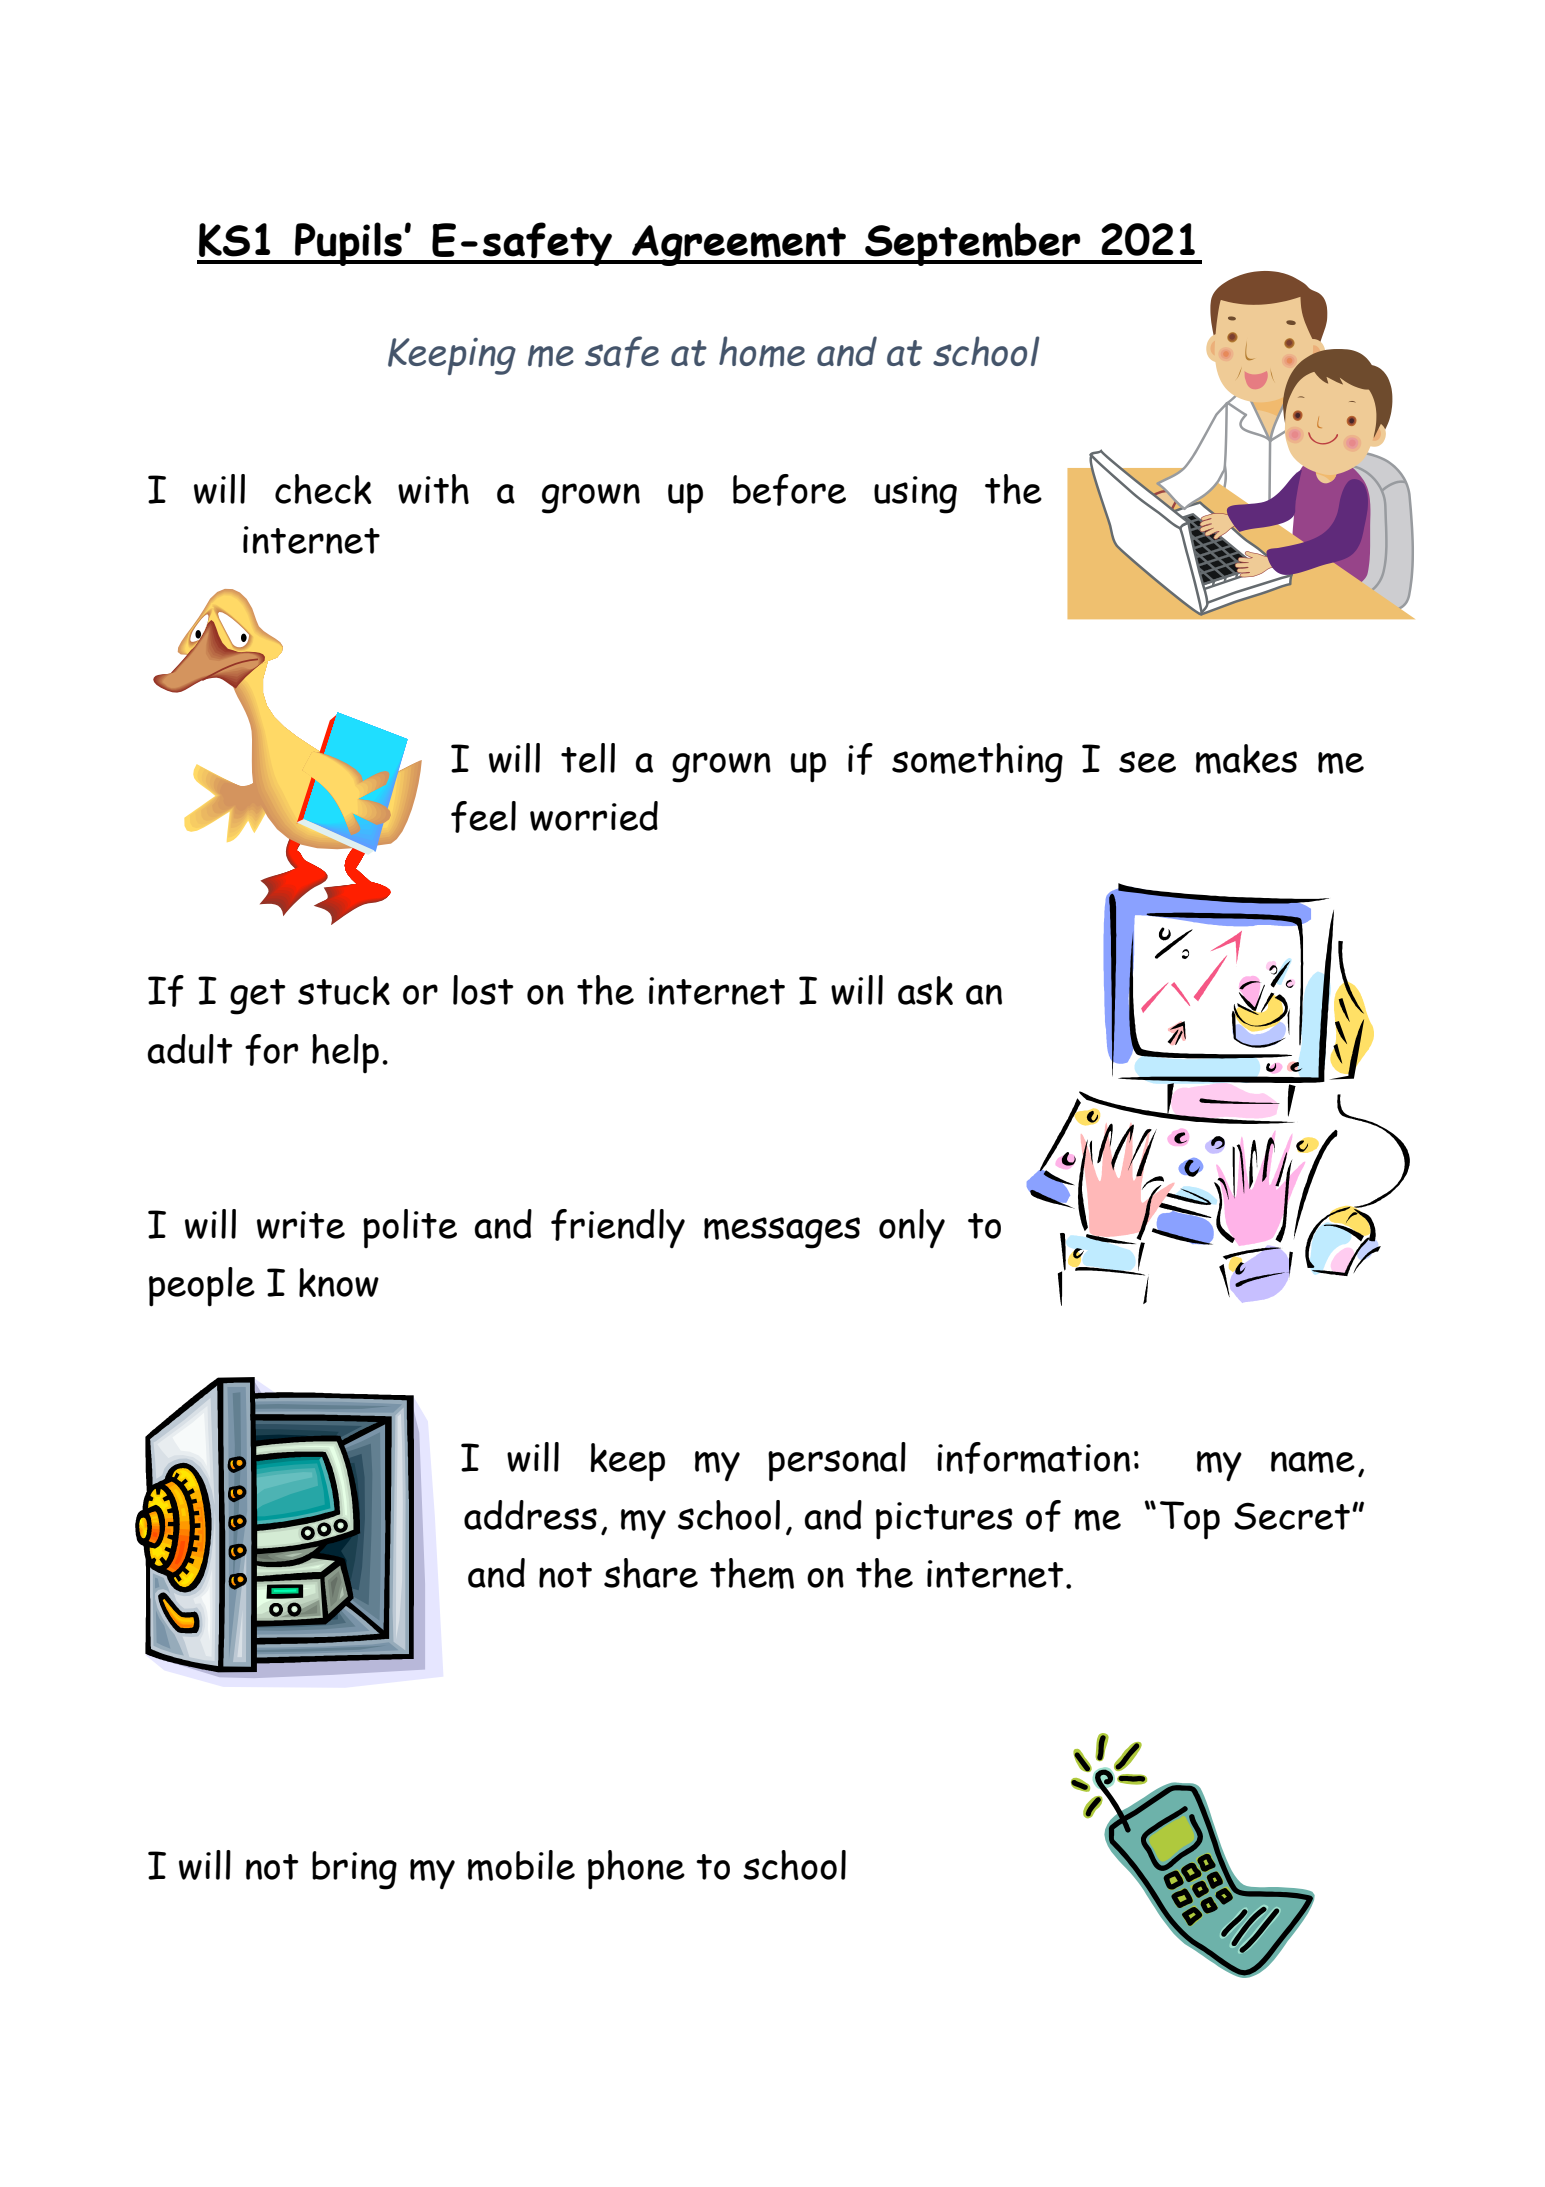 The width and height of the image is (1545, 2187). Describe the element at coordinates (973, 244) in the image. I see `September` at that location.
